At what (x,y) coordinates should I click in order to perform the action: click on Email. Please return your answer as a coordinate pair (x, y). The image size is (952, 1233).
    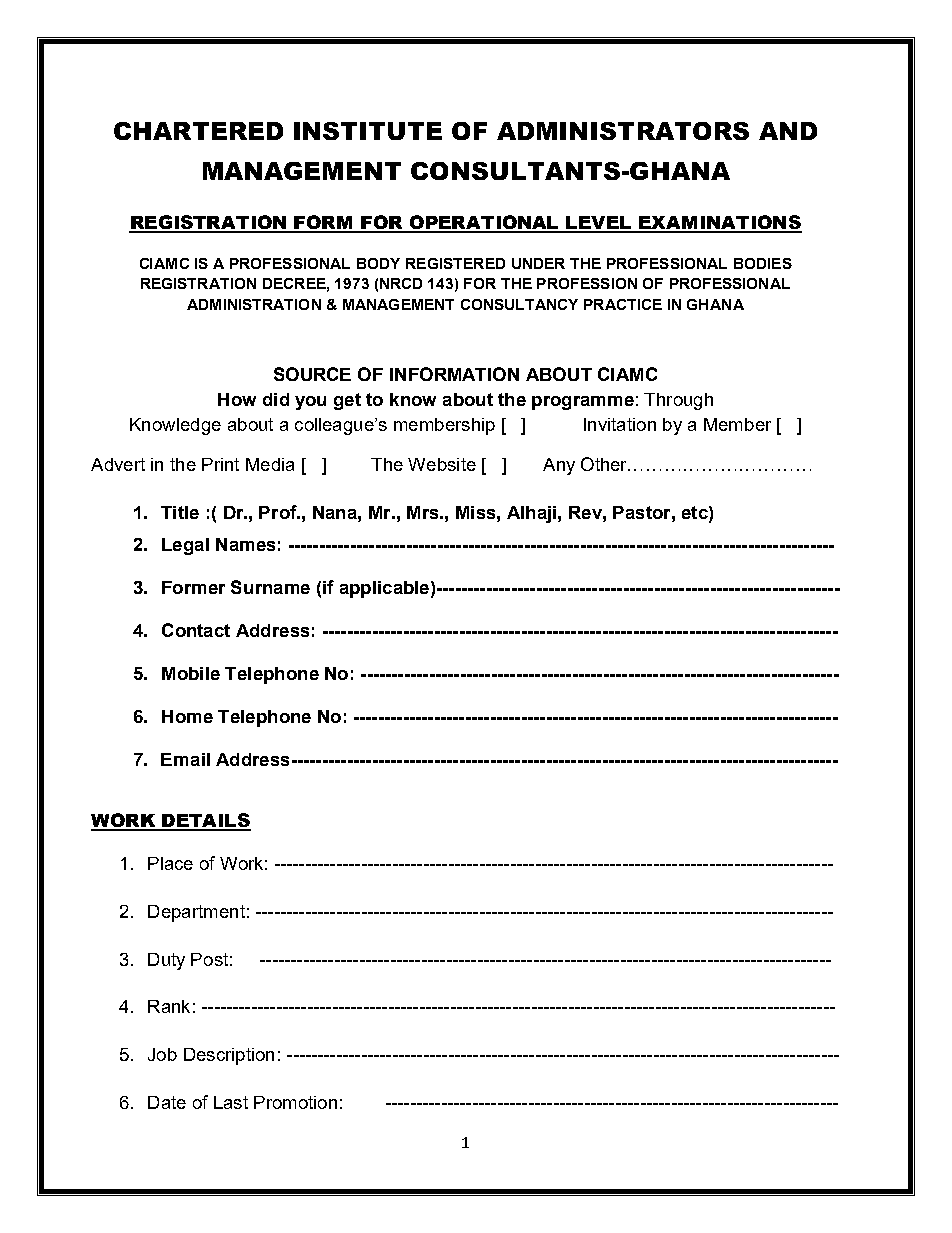
    Looking at the image, I should click on (185, 759).
